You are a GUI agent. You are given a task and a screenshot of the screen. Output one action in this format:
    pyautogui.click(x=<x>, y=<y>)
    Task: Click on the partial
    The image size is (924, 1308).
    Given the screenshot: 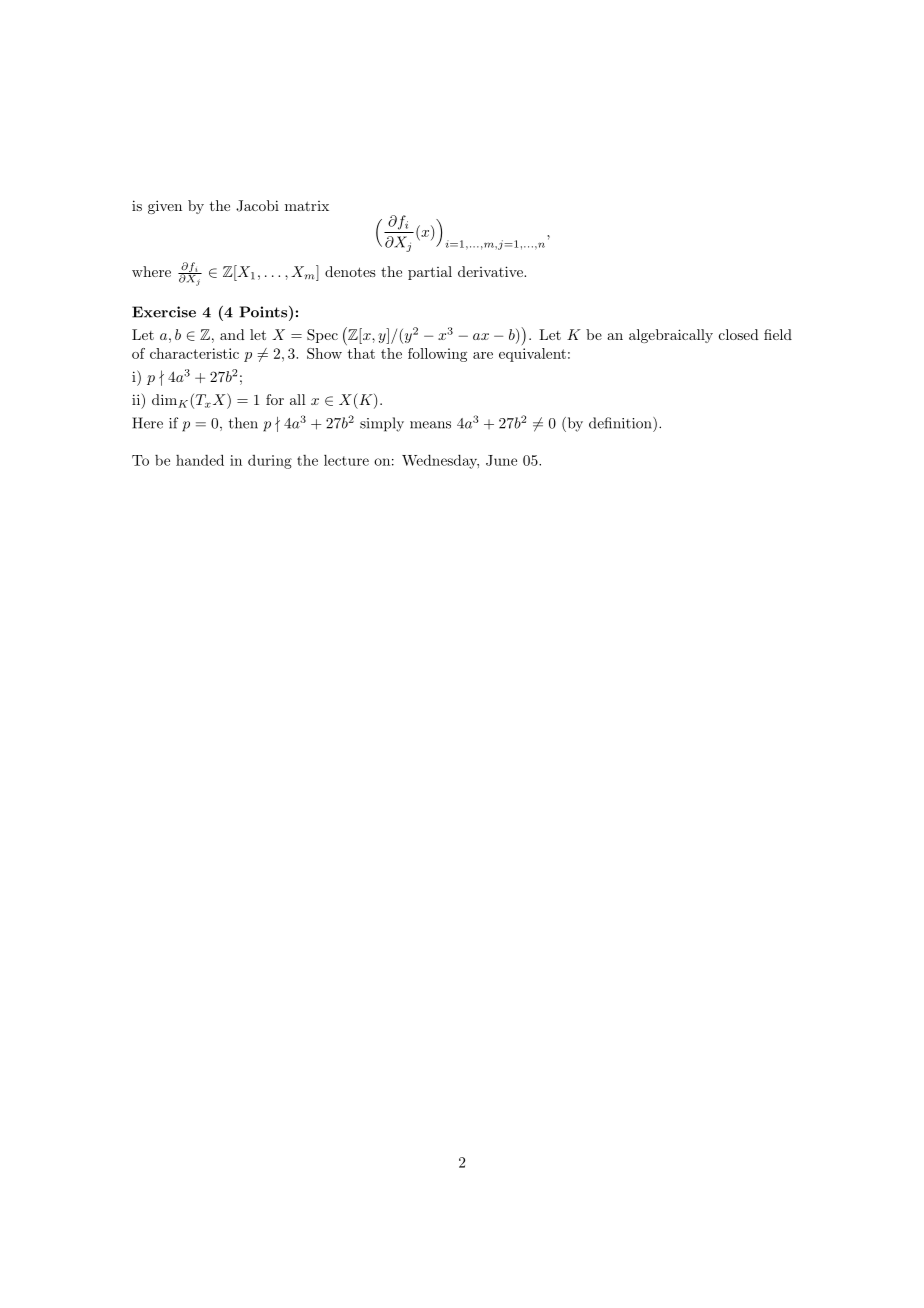 What is the action you would take?
    pyautogui.click(x=430, y=273)
